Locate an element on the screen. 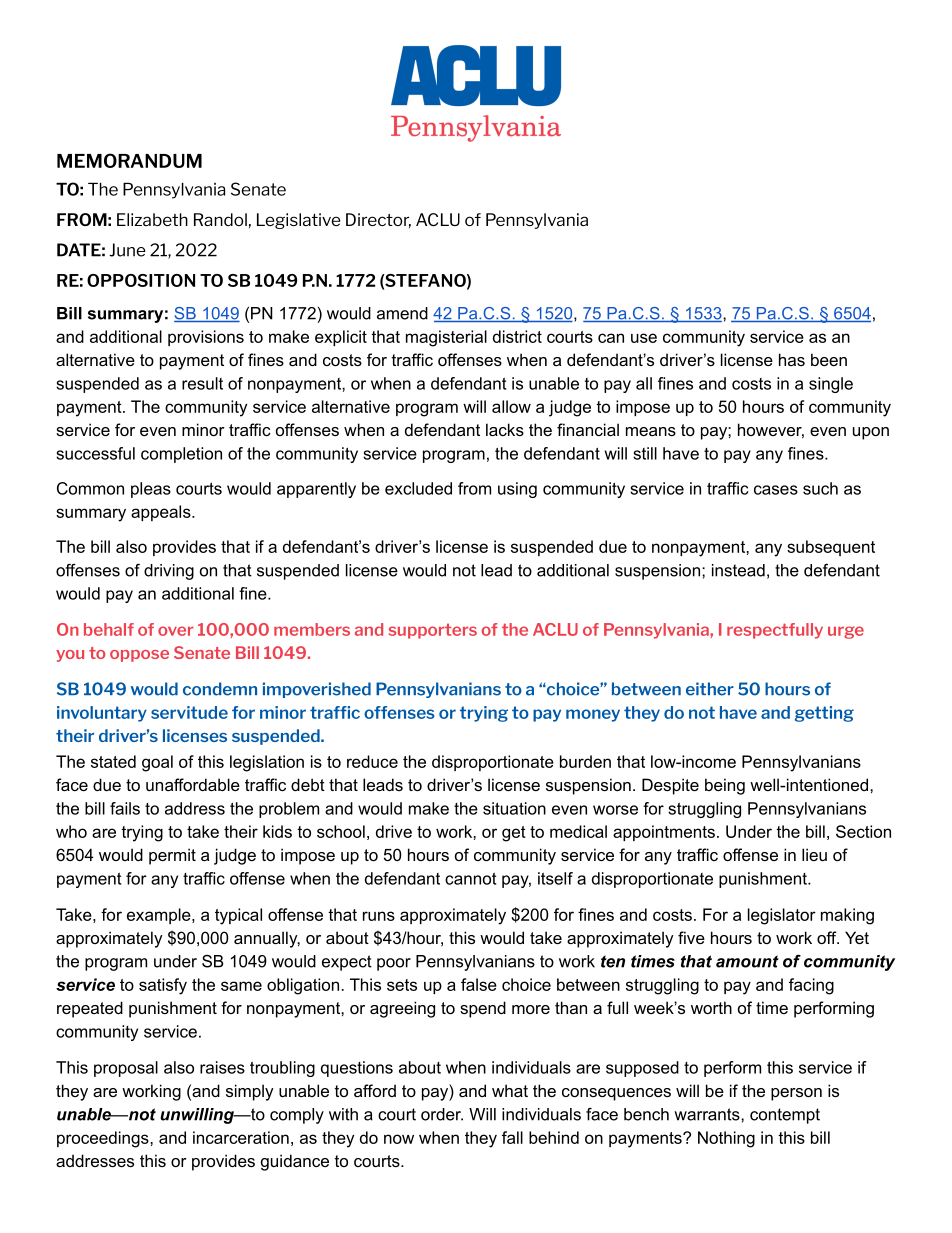 The width and height of the screenshot is (952, 1233). Director is located at coordinates (378, 220).
